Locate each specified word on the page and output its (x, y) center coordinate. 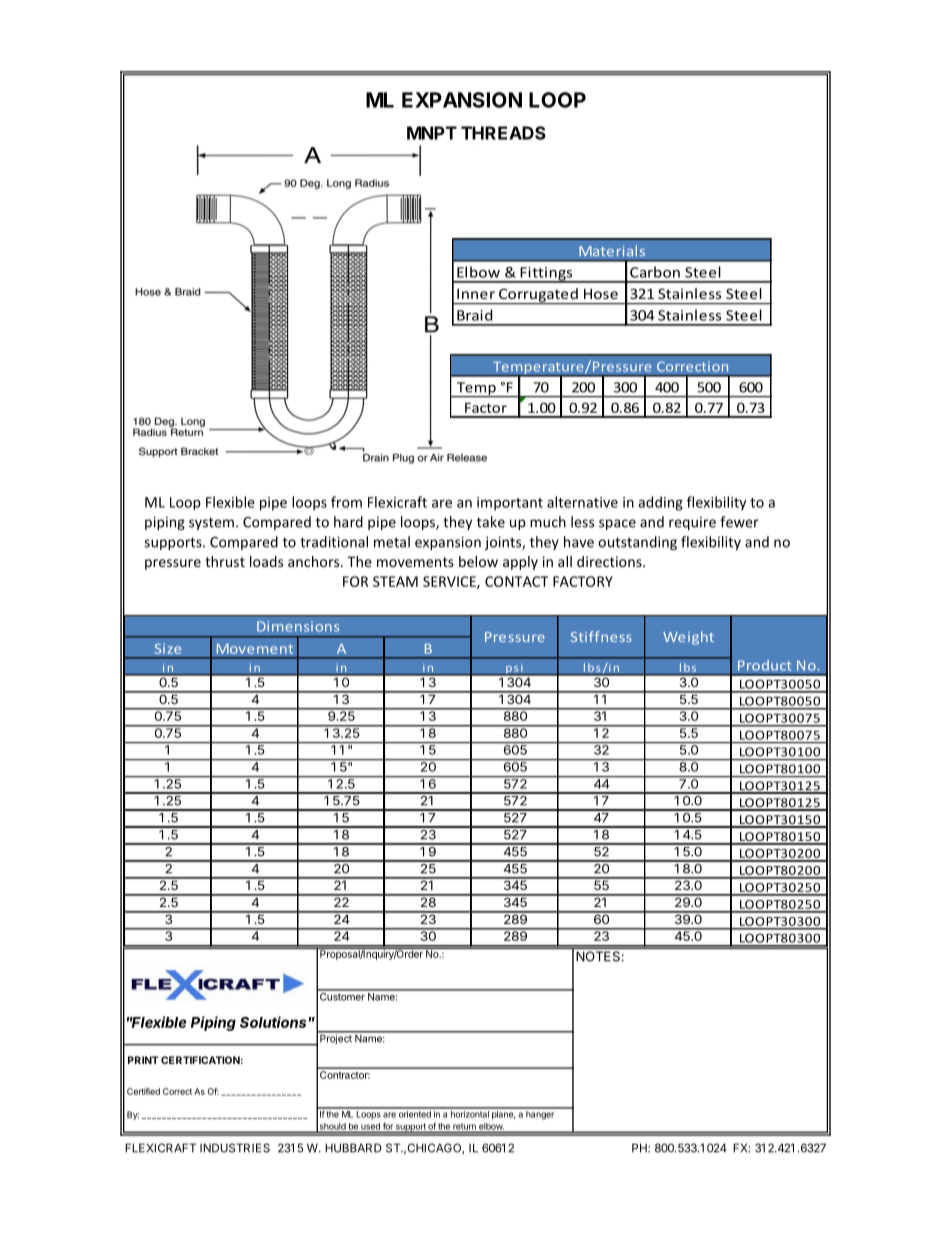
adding (660, 503)
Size (168, 649)
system (211, 523)
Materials (612, 250)
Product (765, 665)
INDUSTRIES (235, 1148)
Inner (476, 294)
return (464, 1127)
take (491, 522)
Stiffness (601, 636)
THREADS (503, 133)
